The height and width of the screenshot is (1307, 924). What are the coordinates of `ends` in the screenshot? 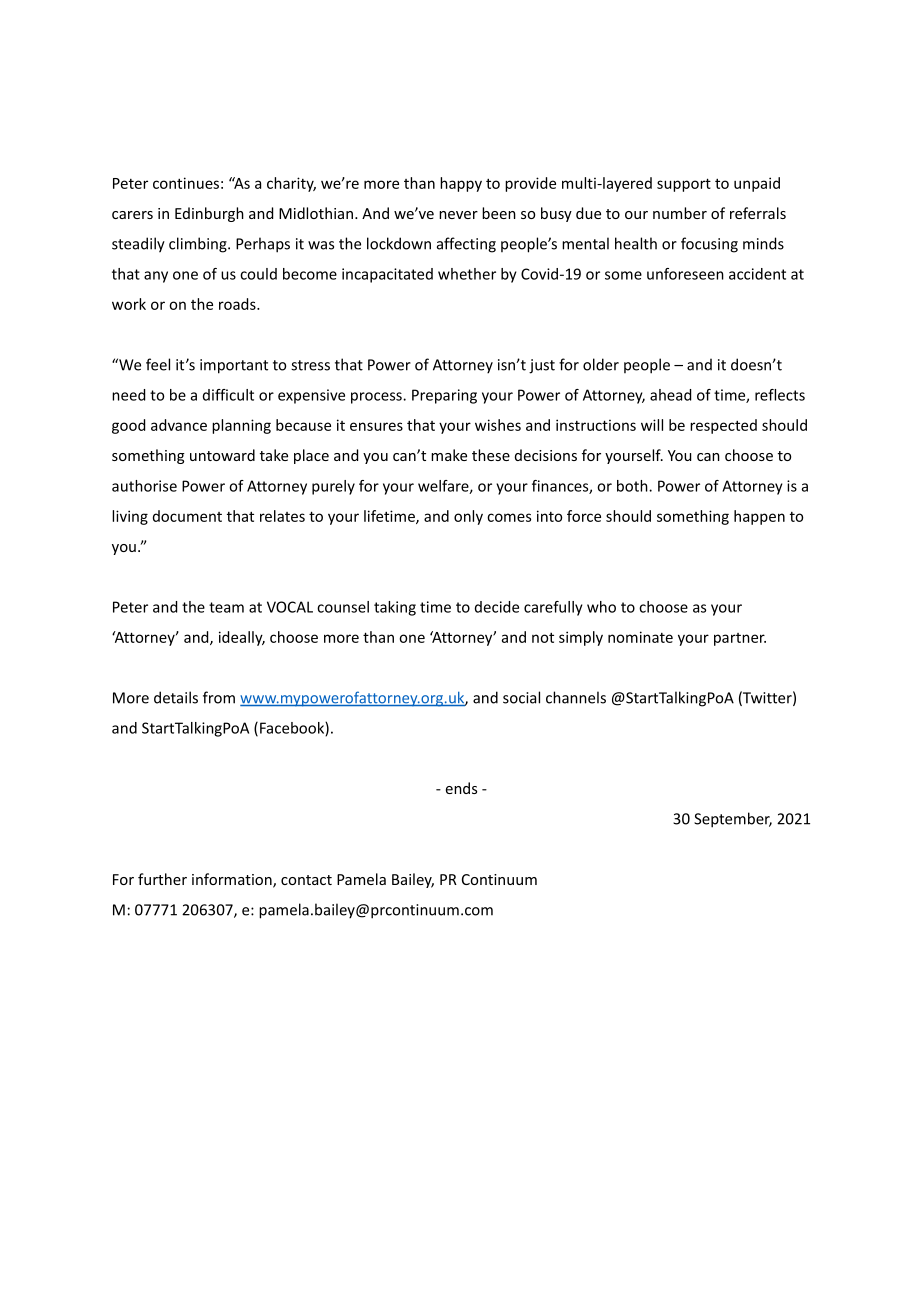 It's located at (461, 788).
